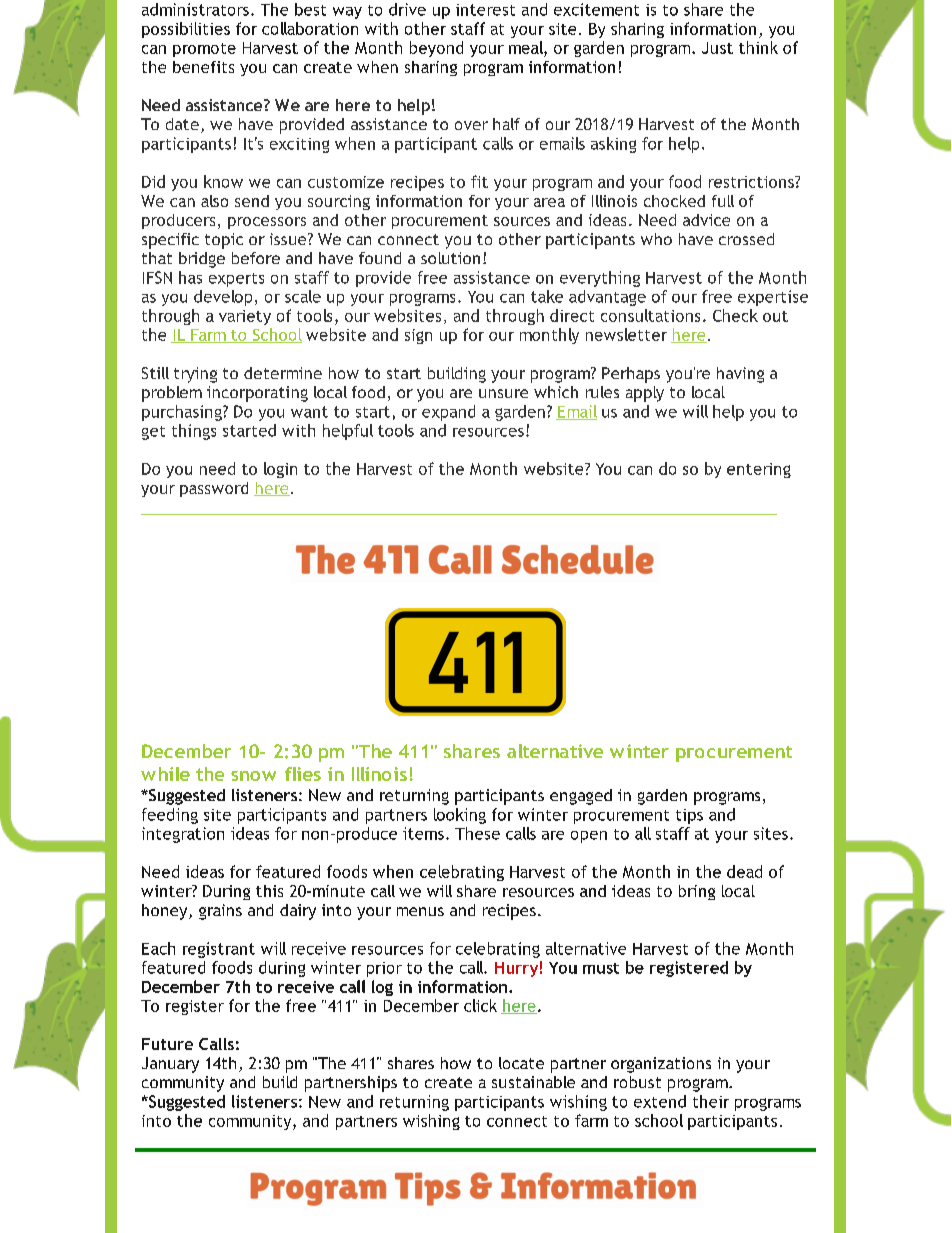  I want to click on tips, so click(689, 816).
